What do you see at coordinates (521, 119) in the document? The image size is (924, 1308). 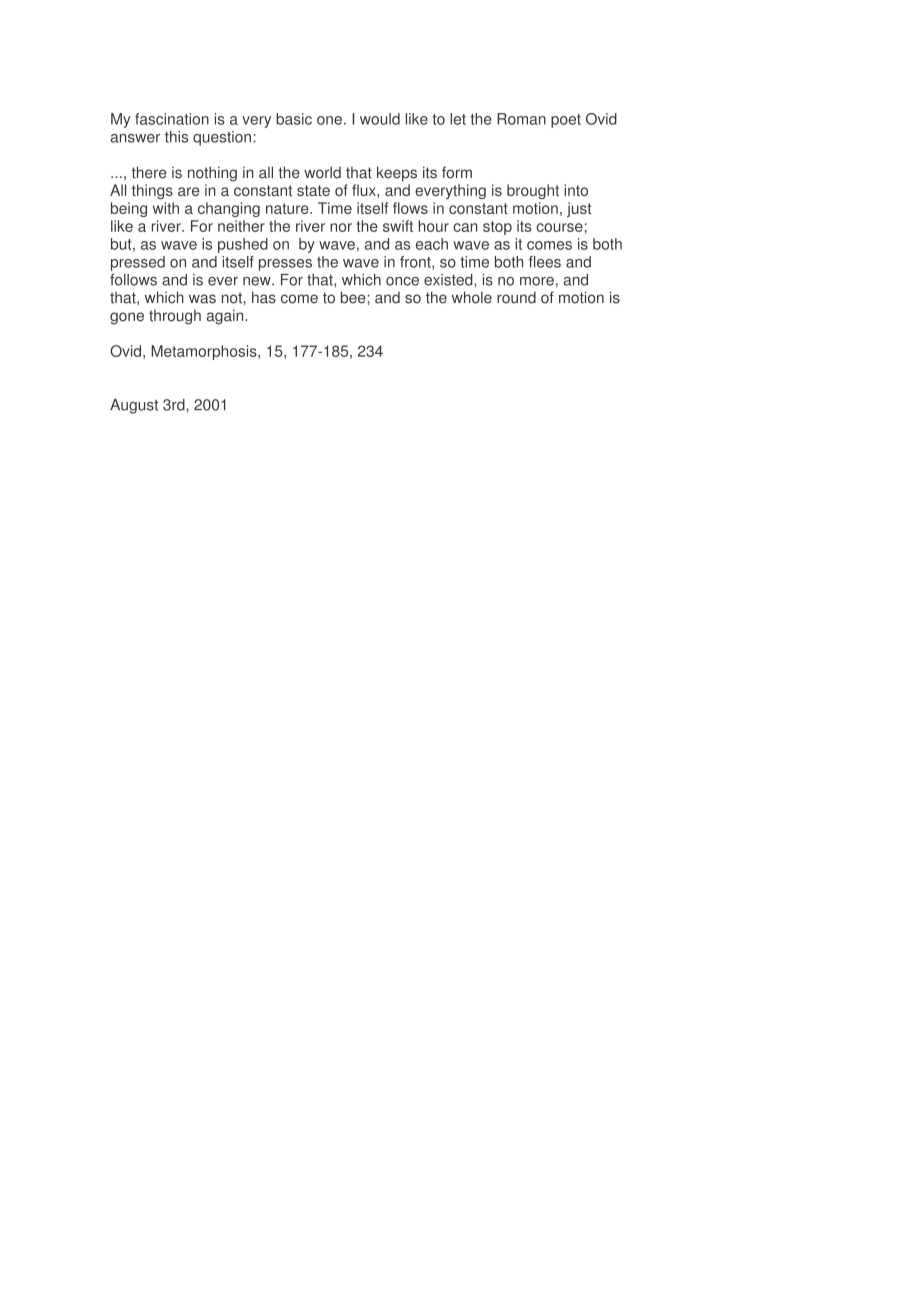 I see `Roman` at bounding box center [521, 119].
